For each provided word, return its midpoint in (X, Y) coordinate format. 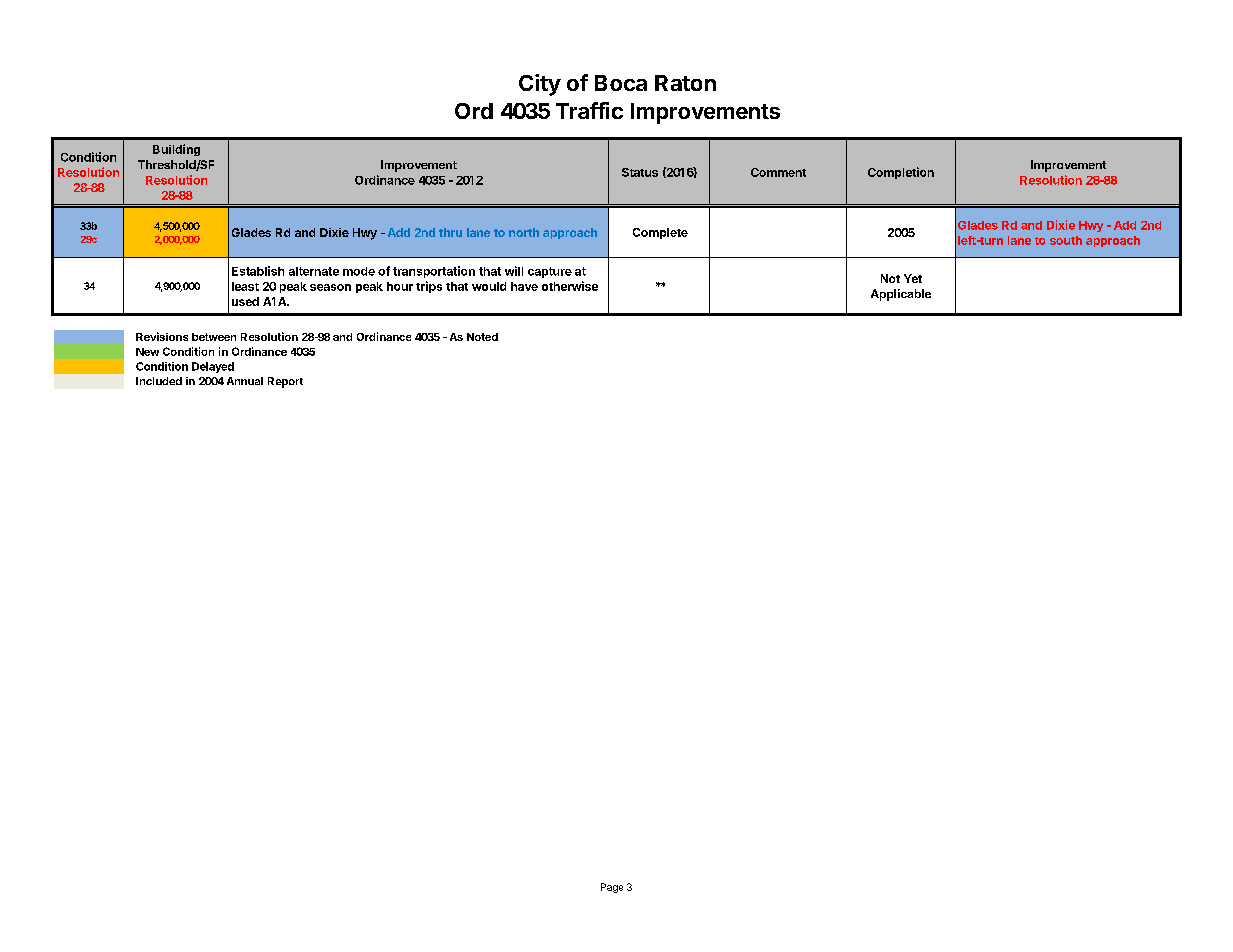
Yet (913, 278)
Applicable (901, 295)
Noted (482, 337)
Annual (245, 381)
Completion (901, 173)
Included (159, 381)
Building (176, 150)
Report (285, 382)
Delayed (213, 367)
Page (612, 888)
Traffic (589, 110)
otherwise (570, 286)
